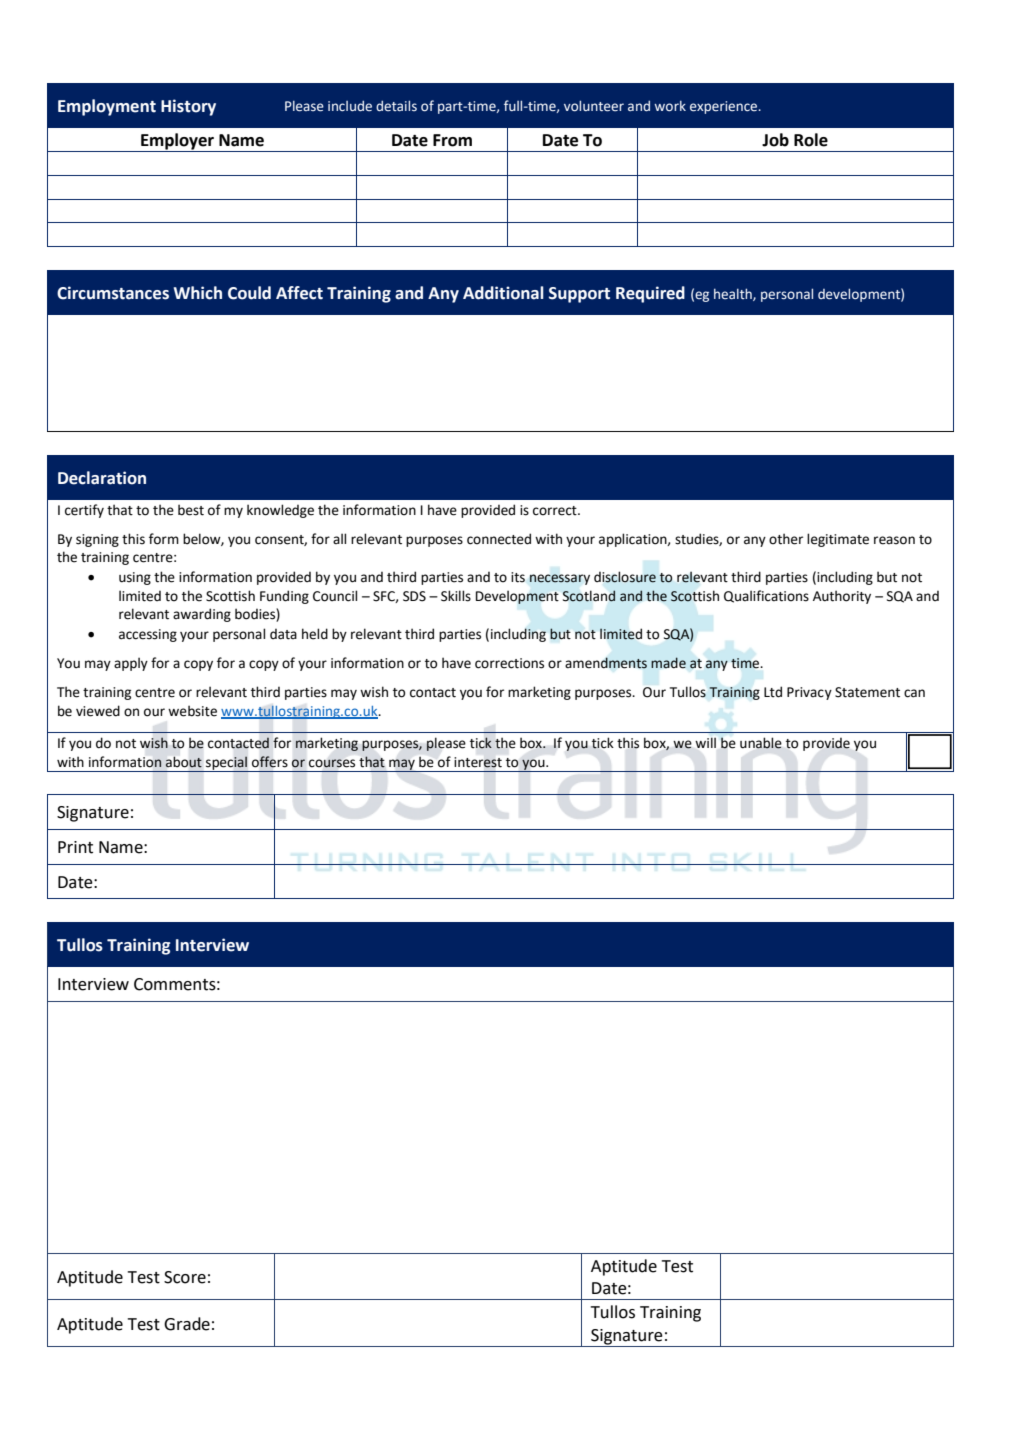  Describe the element at coordinates (185, 1277) in the screenshot. I see `Score` at that location.
